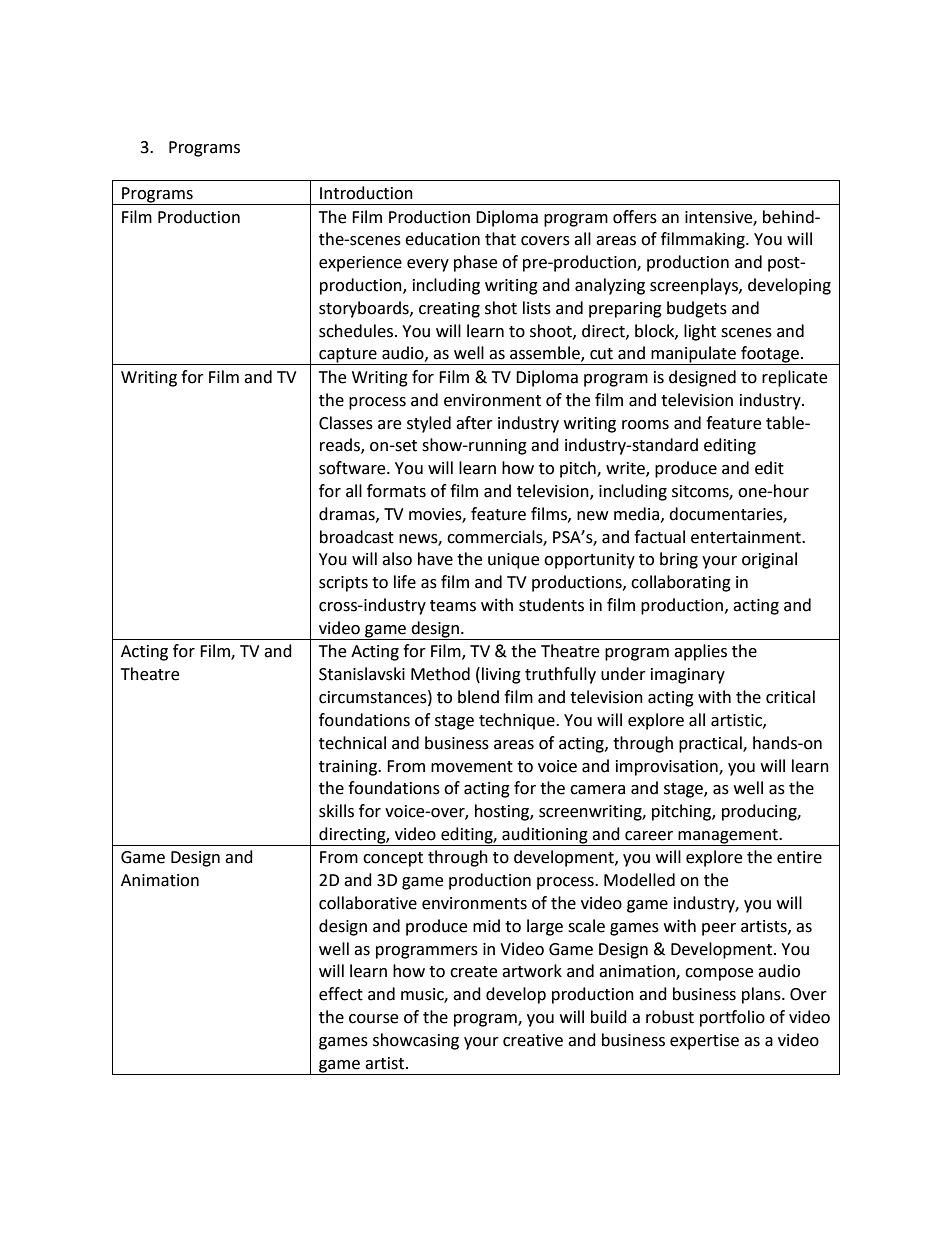 The image size is (952, 1233). Describe the element at coordinates (397, 559) in the image. I see `also` at that location.
